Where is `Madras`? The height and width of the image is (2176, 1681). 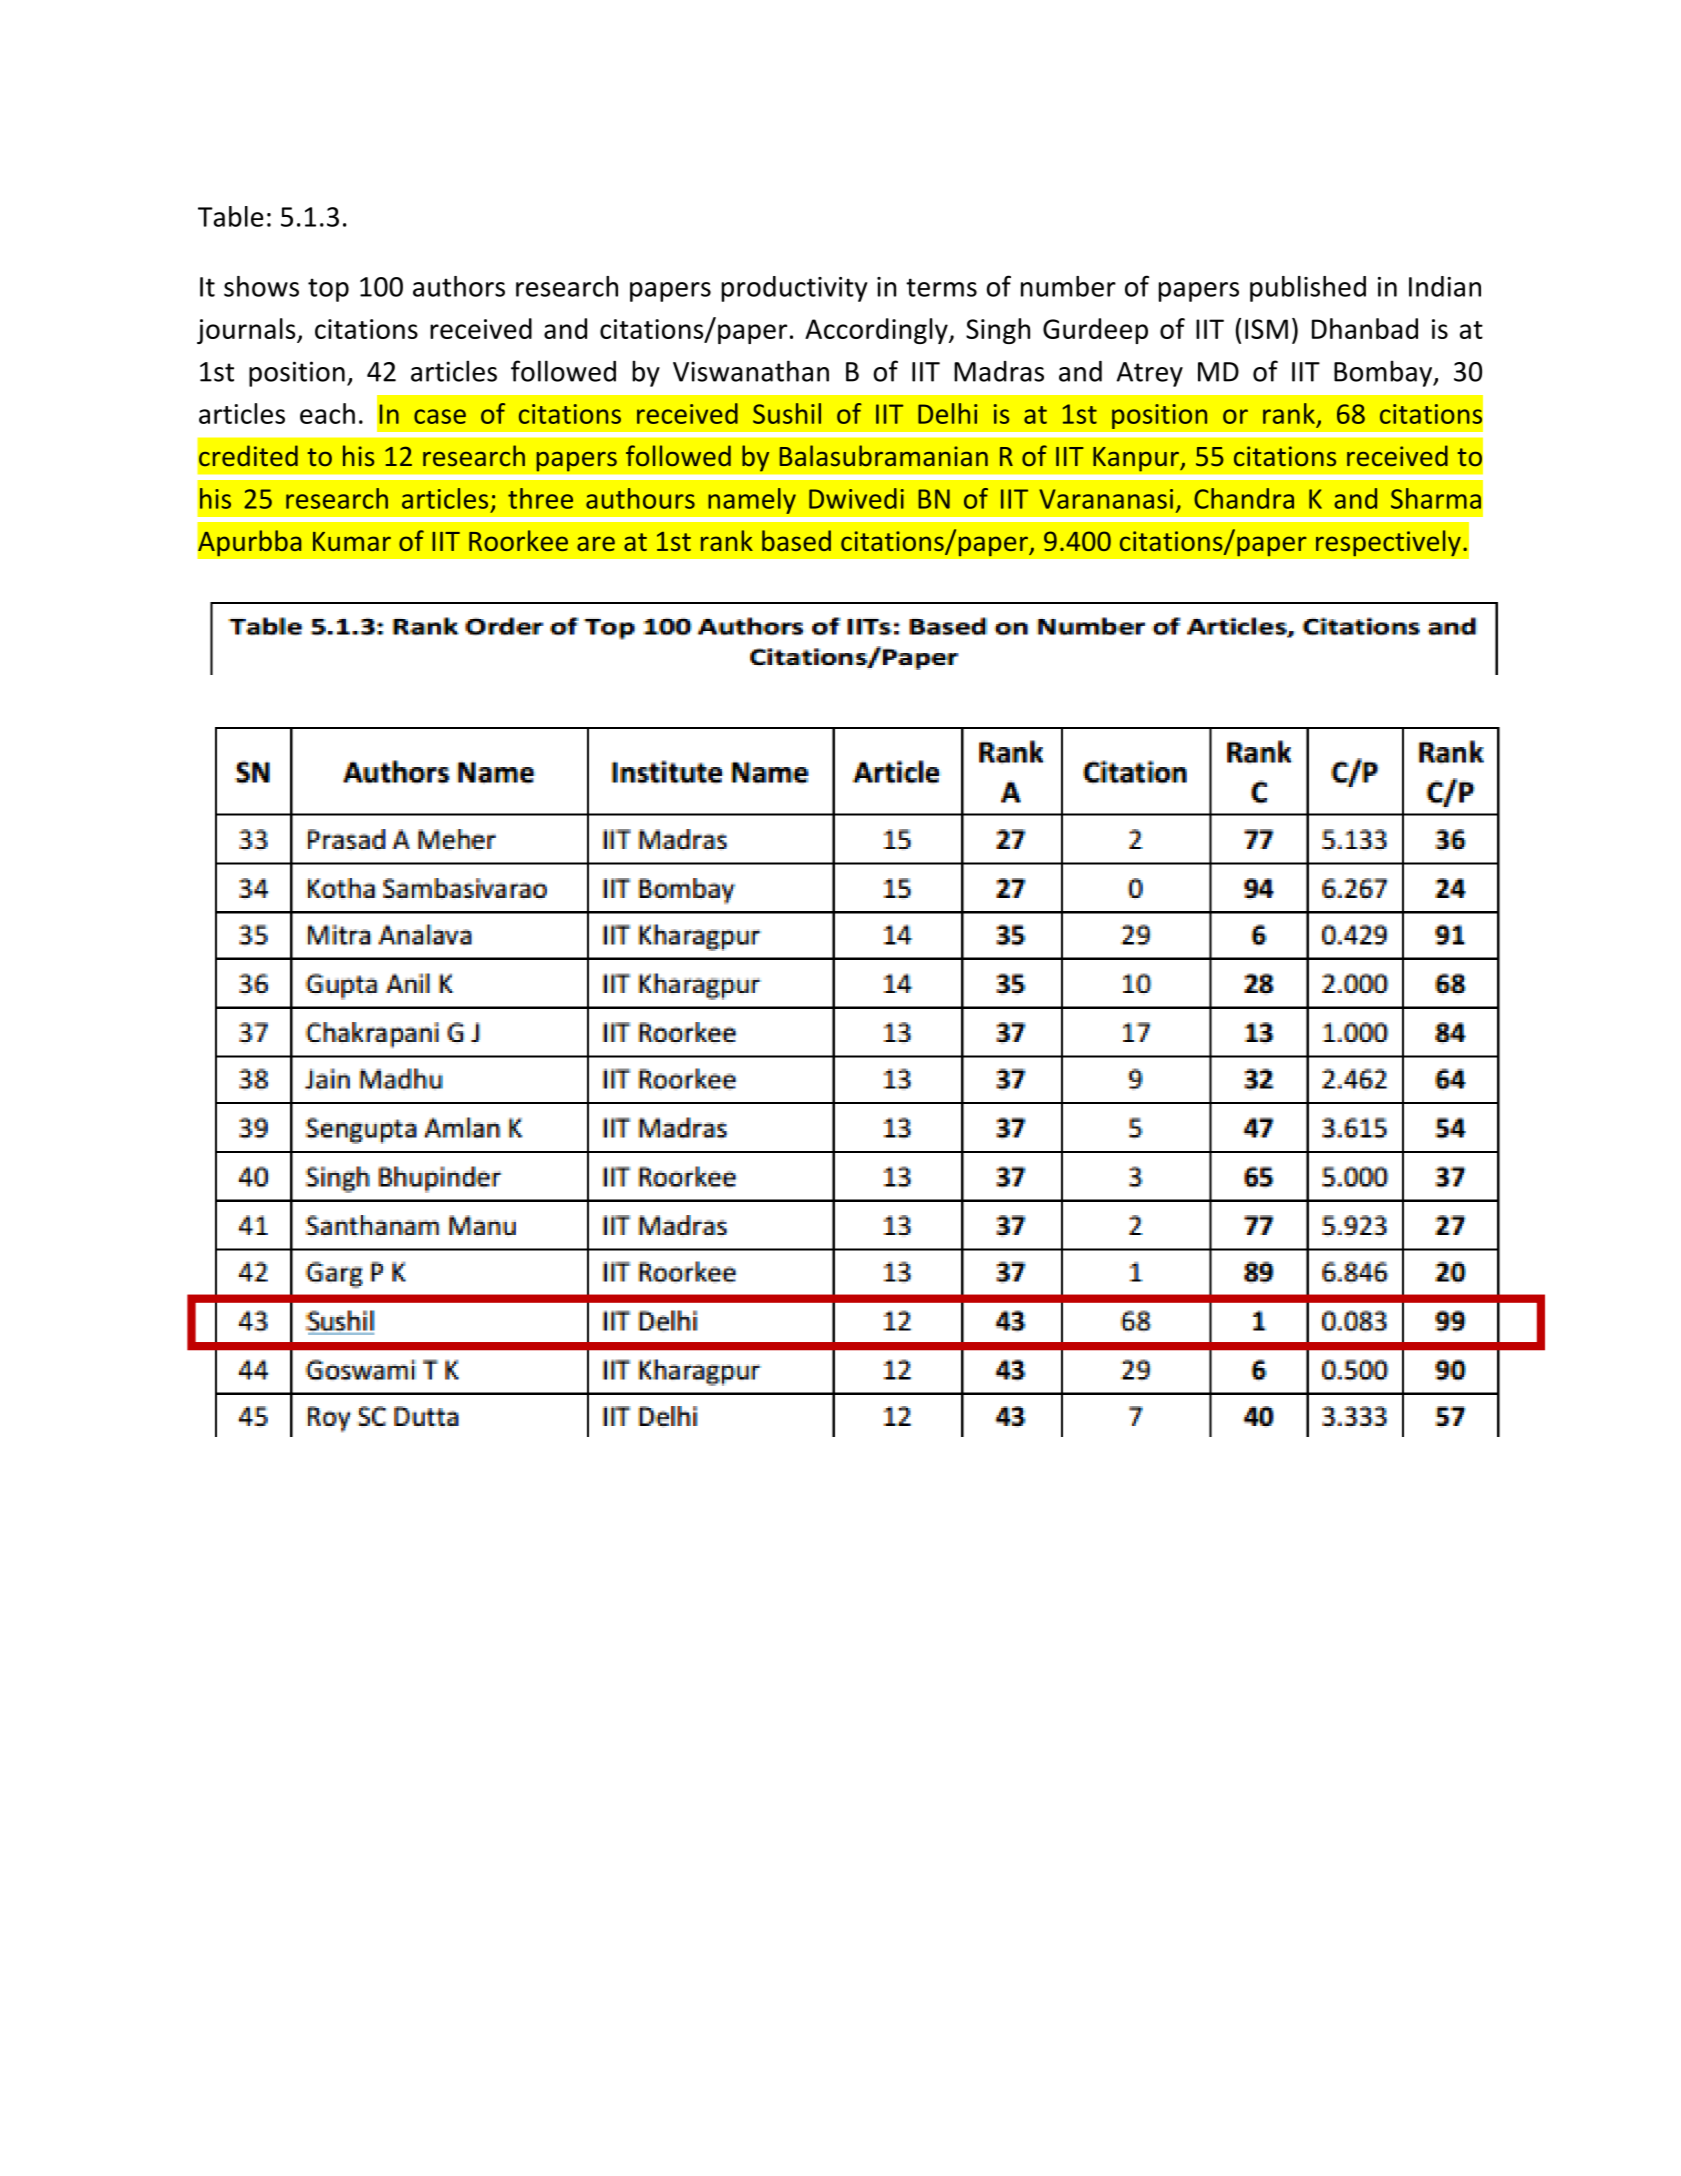 Madras is located at coordinates (999, 371).
